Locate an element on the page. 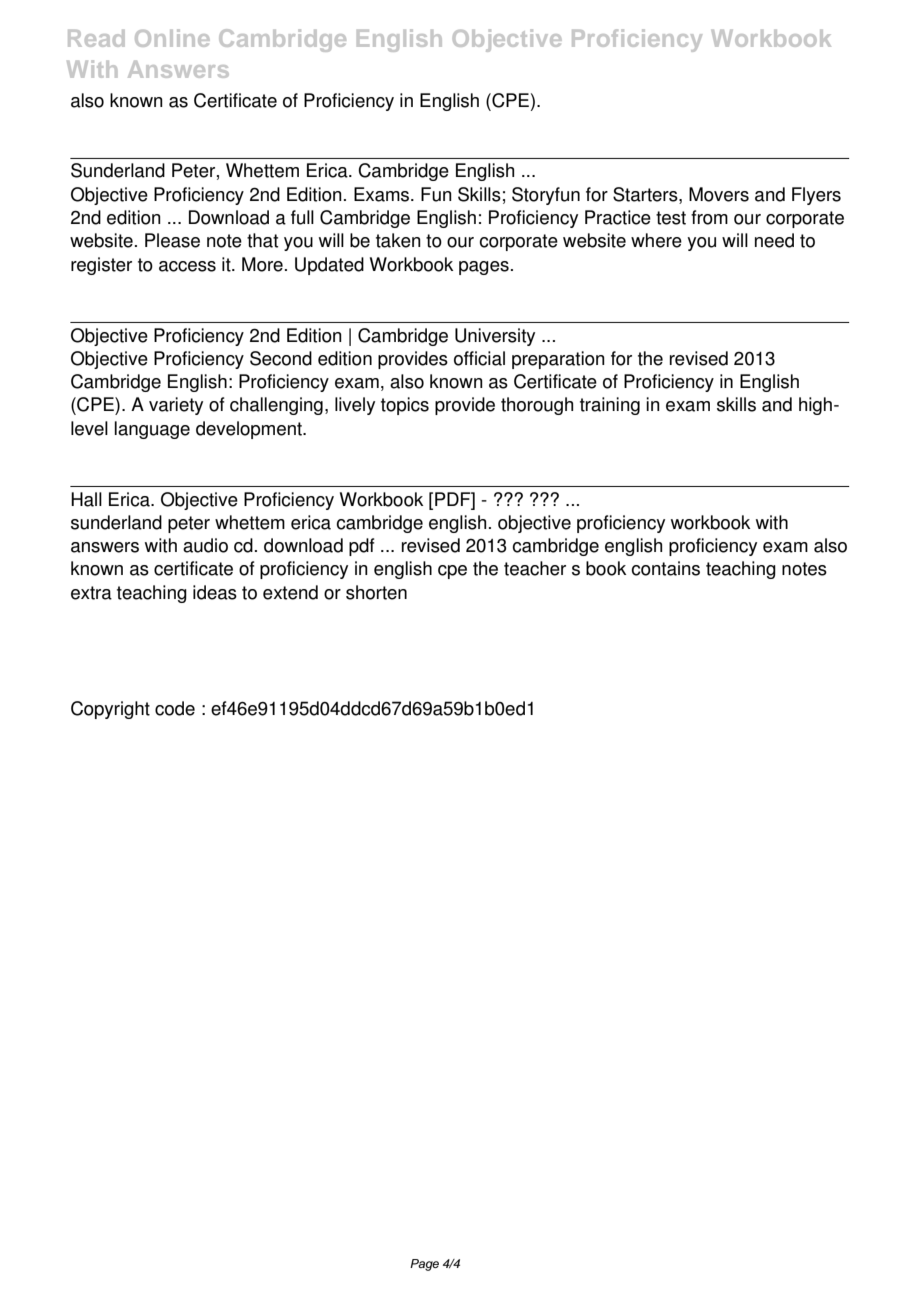 This page has height=1308, width=924. contains is located at coordinates (665, 568).
